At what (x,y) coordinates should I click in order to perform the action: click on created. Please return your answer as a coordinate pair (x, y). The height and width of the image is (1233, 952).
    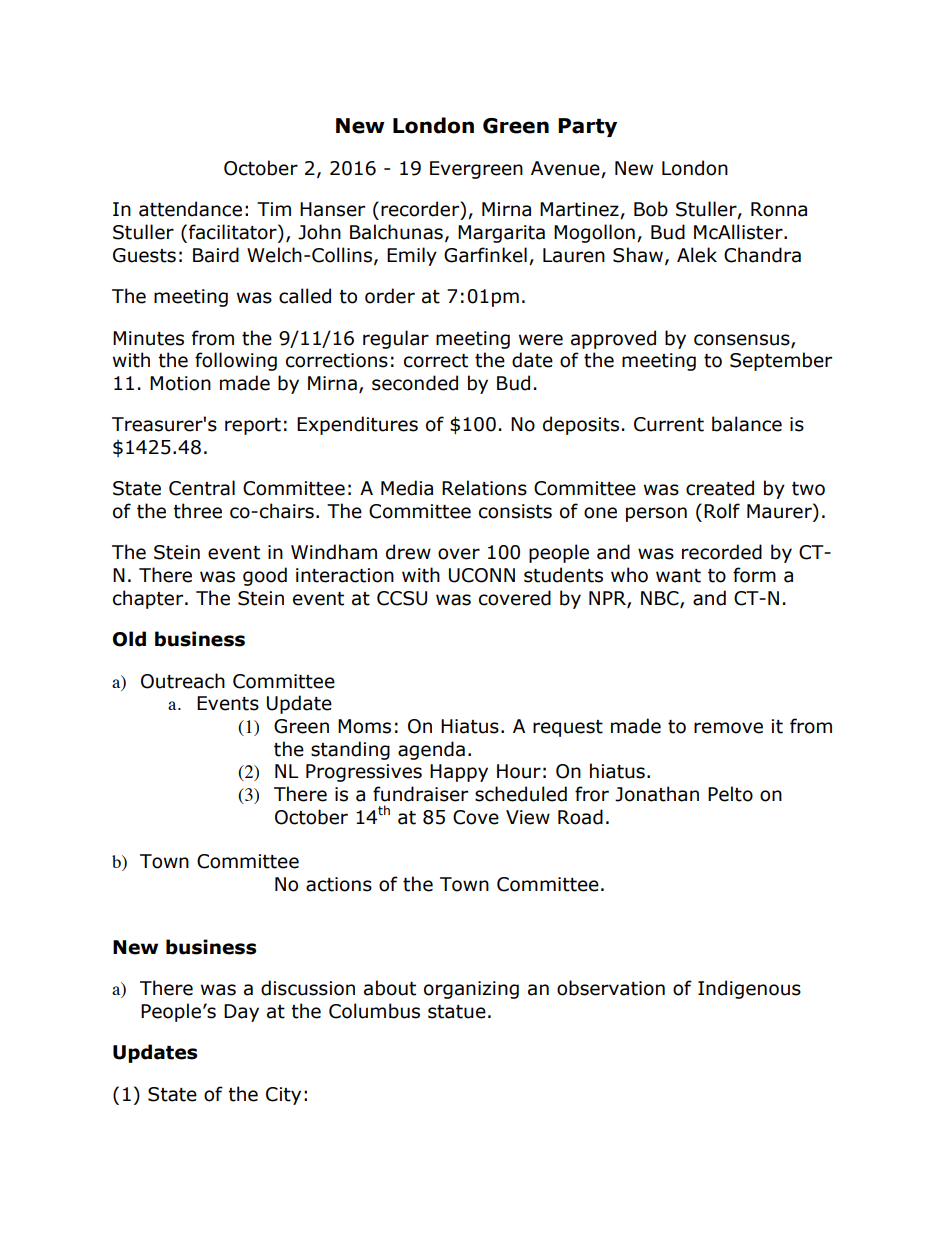
    Looking at the image, I should click on (720, 488).
